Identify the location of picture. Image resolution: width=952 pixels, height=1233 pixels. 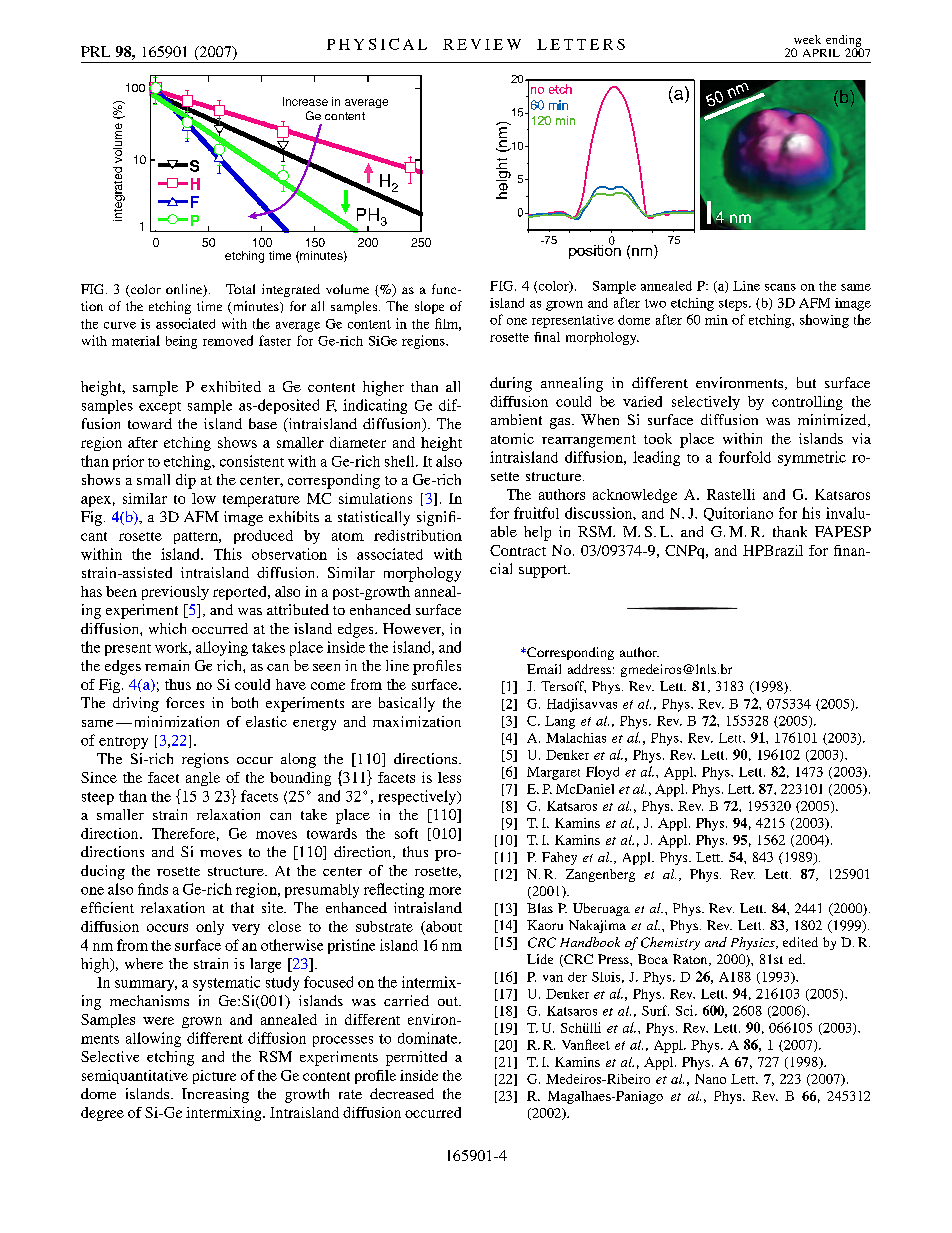
(214, 1077).
